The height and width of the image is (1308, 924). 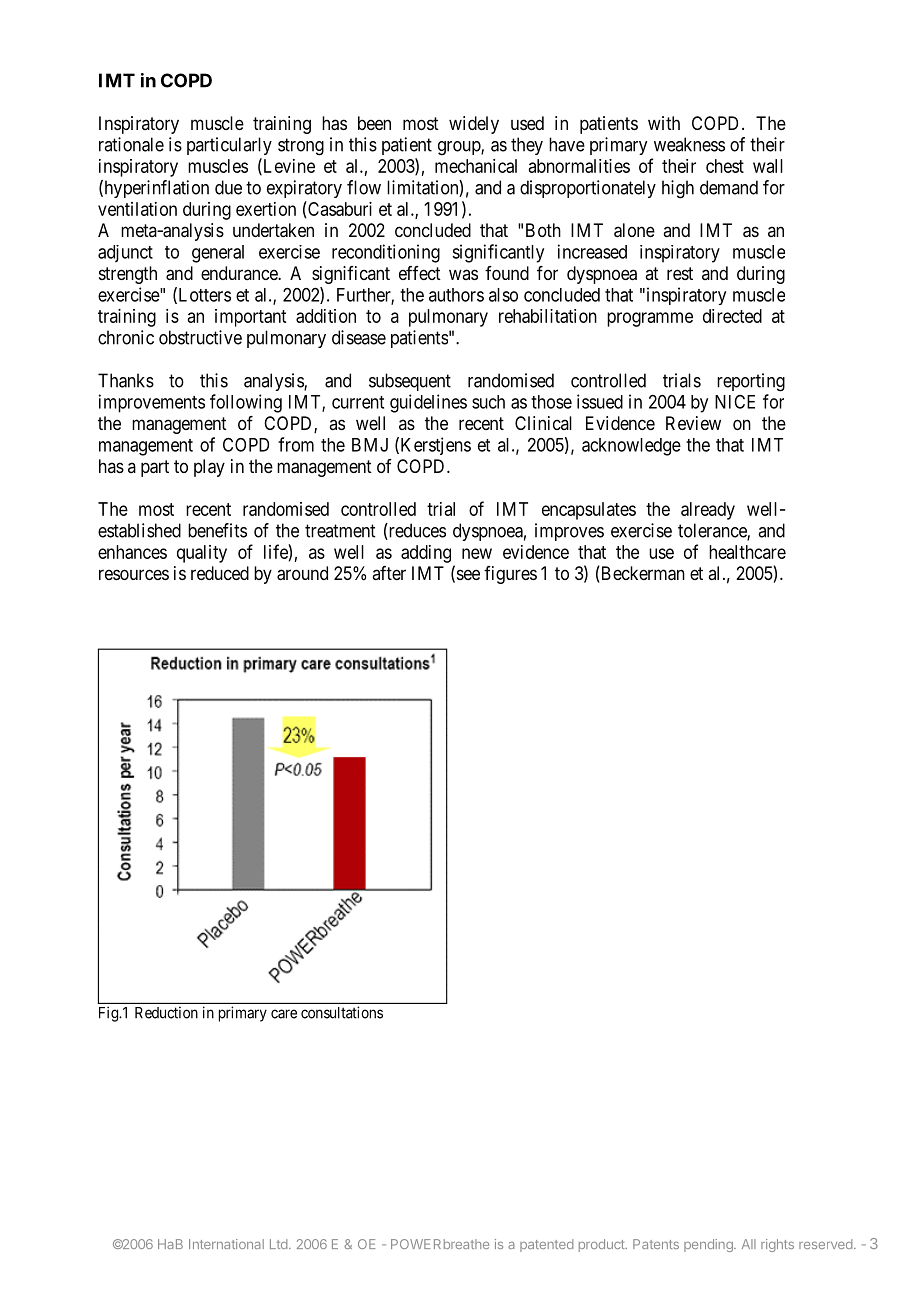 I want to click on new, so click(x=477, y=553).
